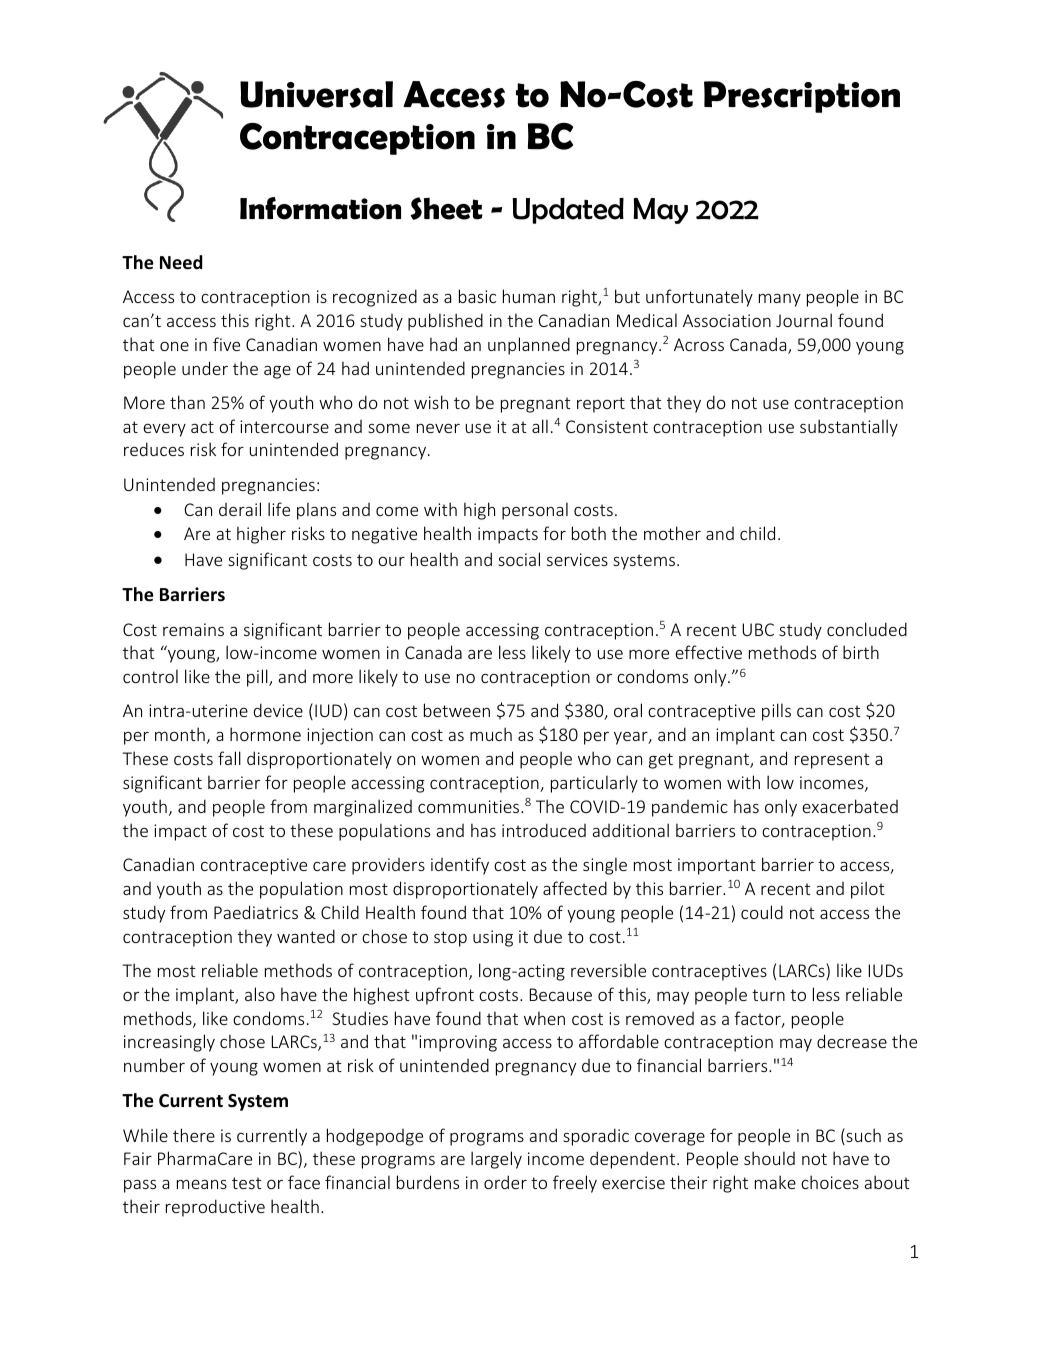 This image has height=1348, width=1042. What do you see at coordinates (849, 428) in the image?
I see `substantially` at bounding box center [849, 428].
